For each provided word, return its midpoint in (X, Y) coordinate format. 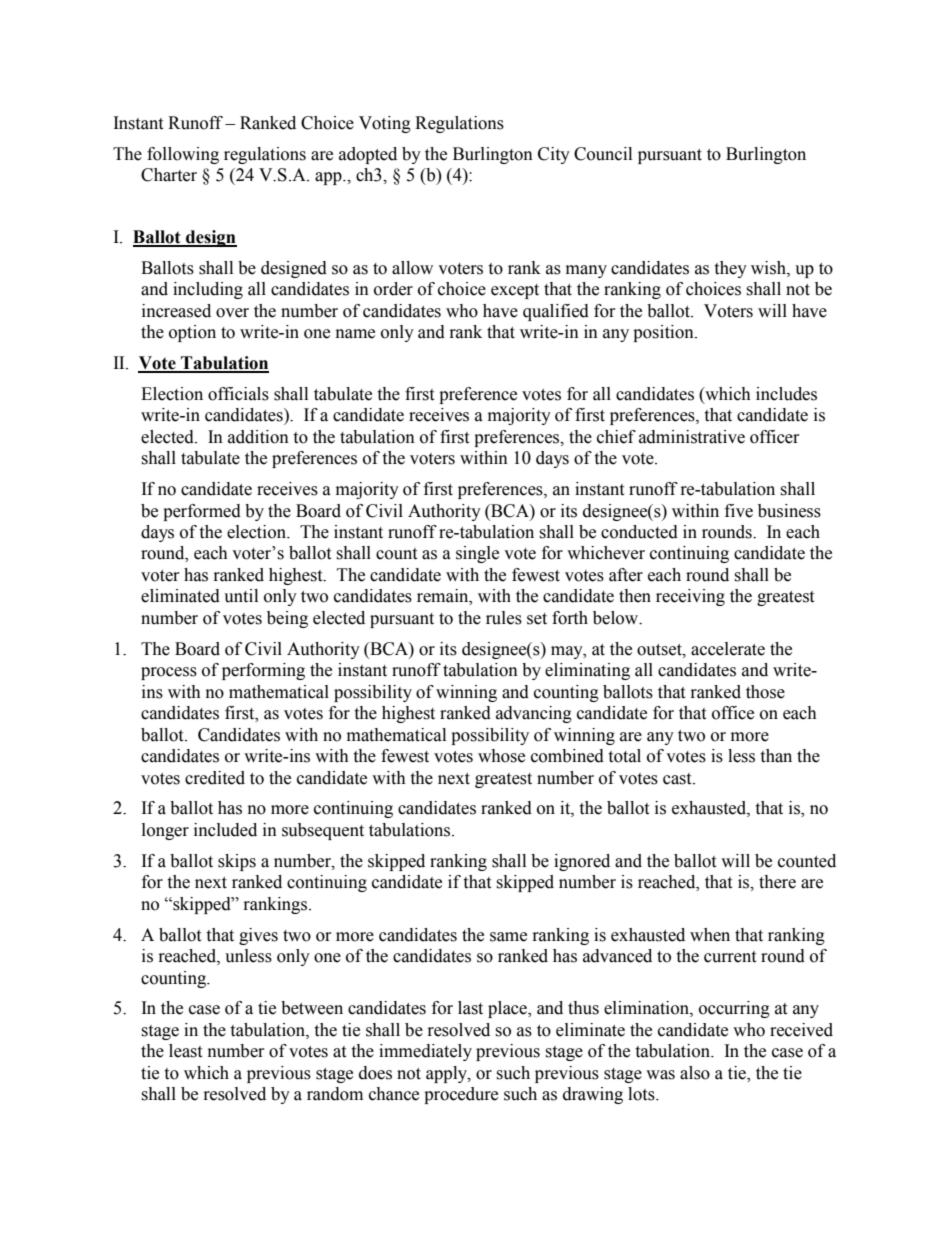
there (777, 882)
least (185, 1051)
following (183, 155)
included (225, 830)
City (554, 155)
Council (603, 154)
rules (504, 618)
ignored (582, 862)
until (241, 596)
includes (786, 394)
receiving (690, 597)
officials (238, 394)
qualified (556, 312)
